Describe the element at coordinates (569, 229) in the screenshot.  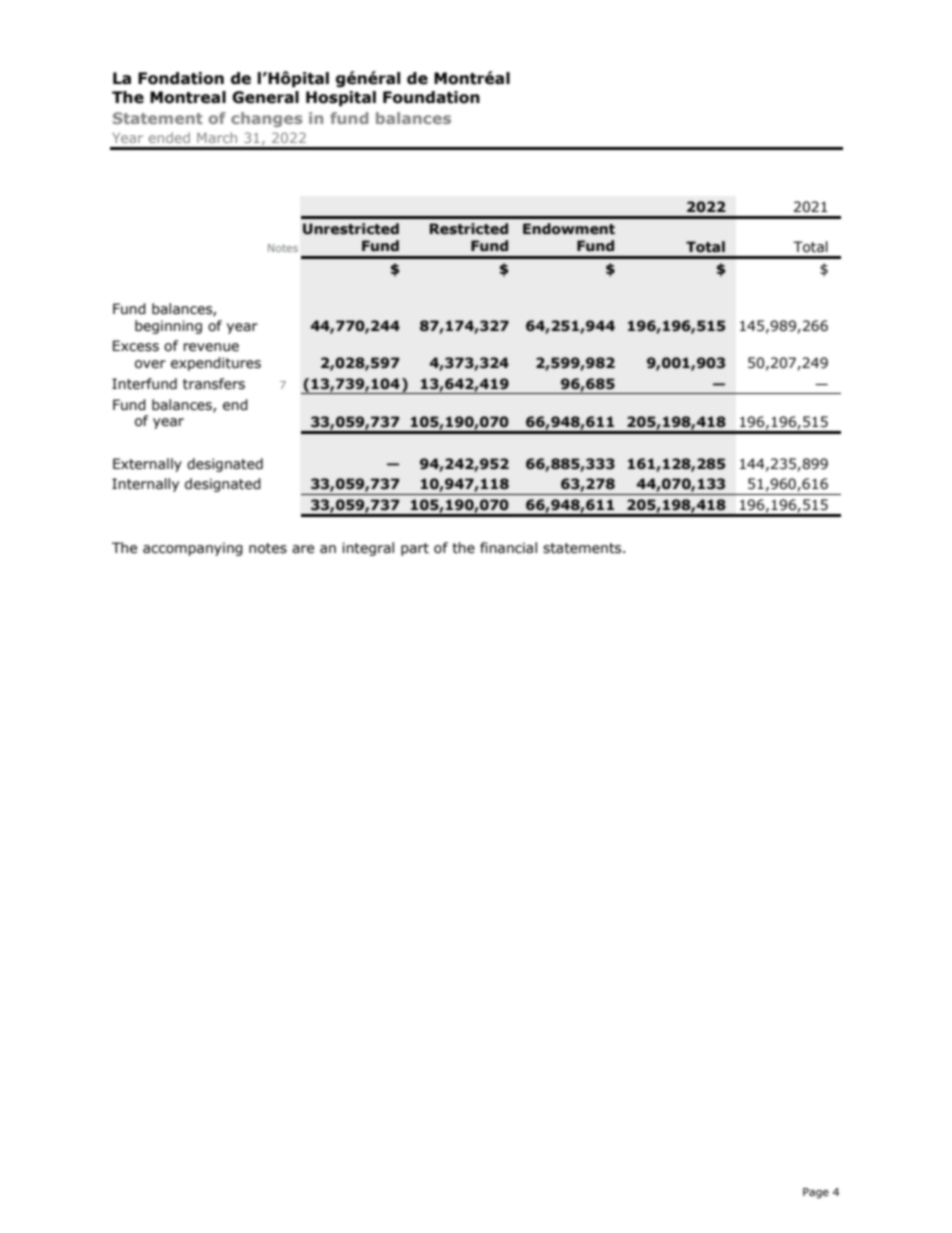
I see `Endowment` at that location.
